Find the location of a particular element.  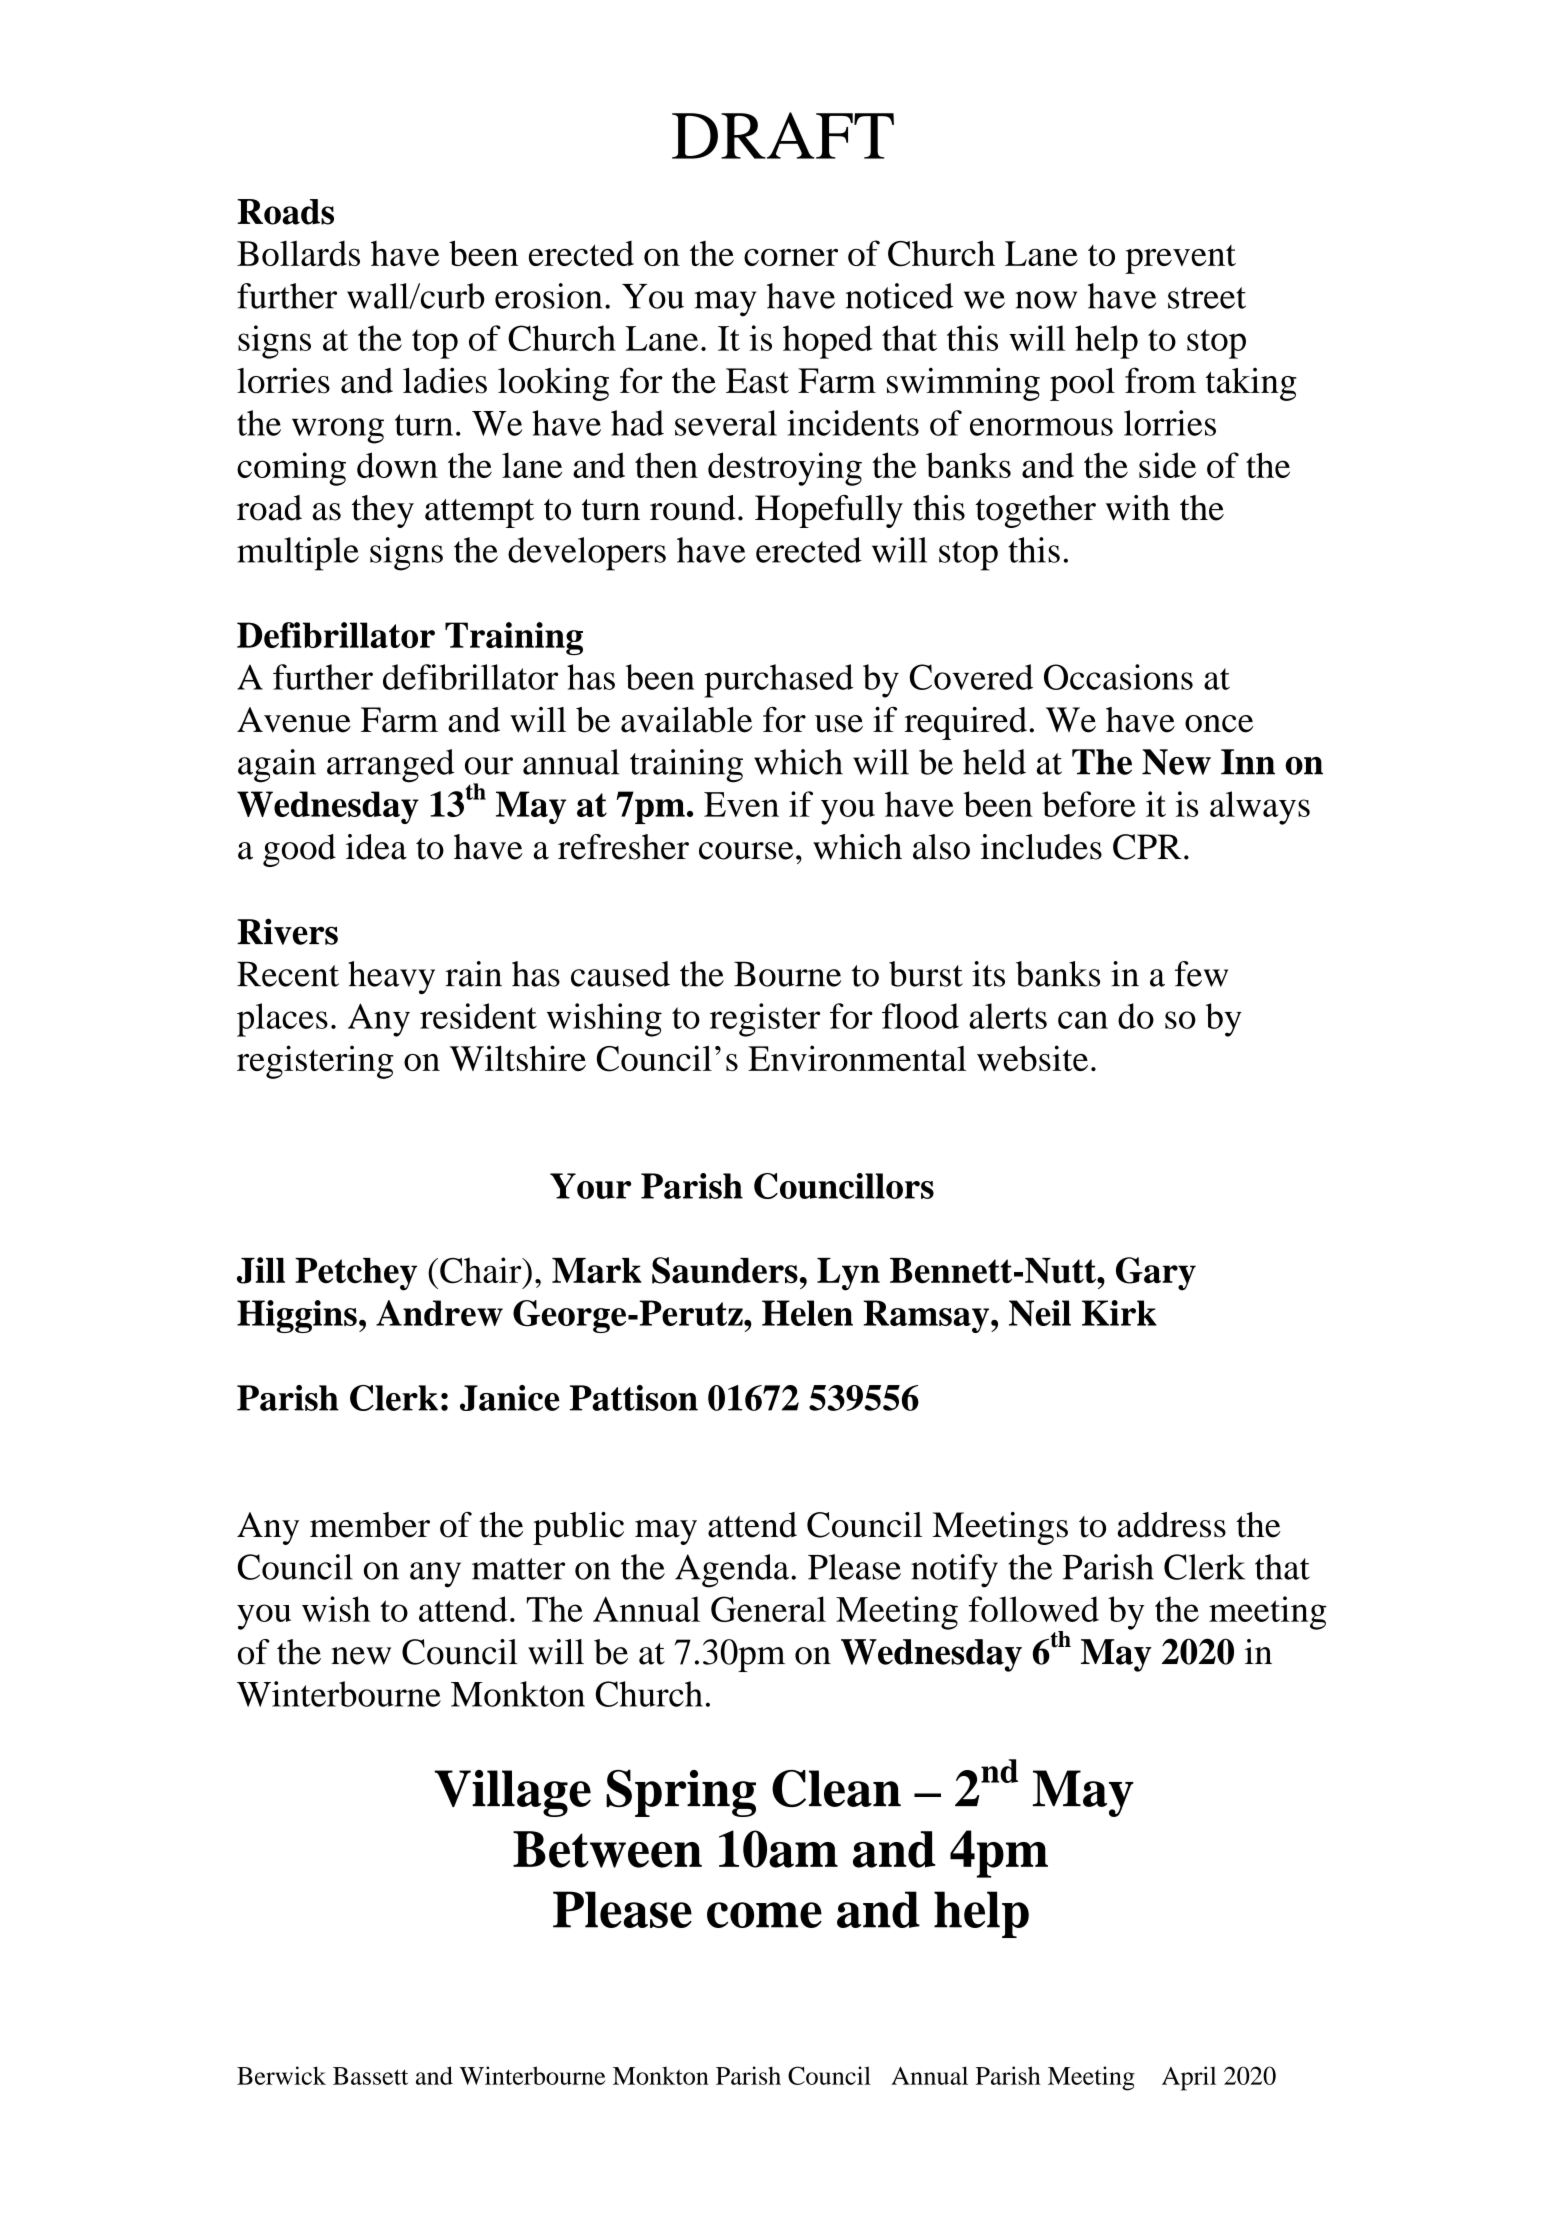

places is located at coordinates (282, 1020).
